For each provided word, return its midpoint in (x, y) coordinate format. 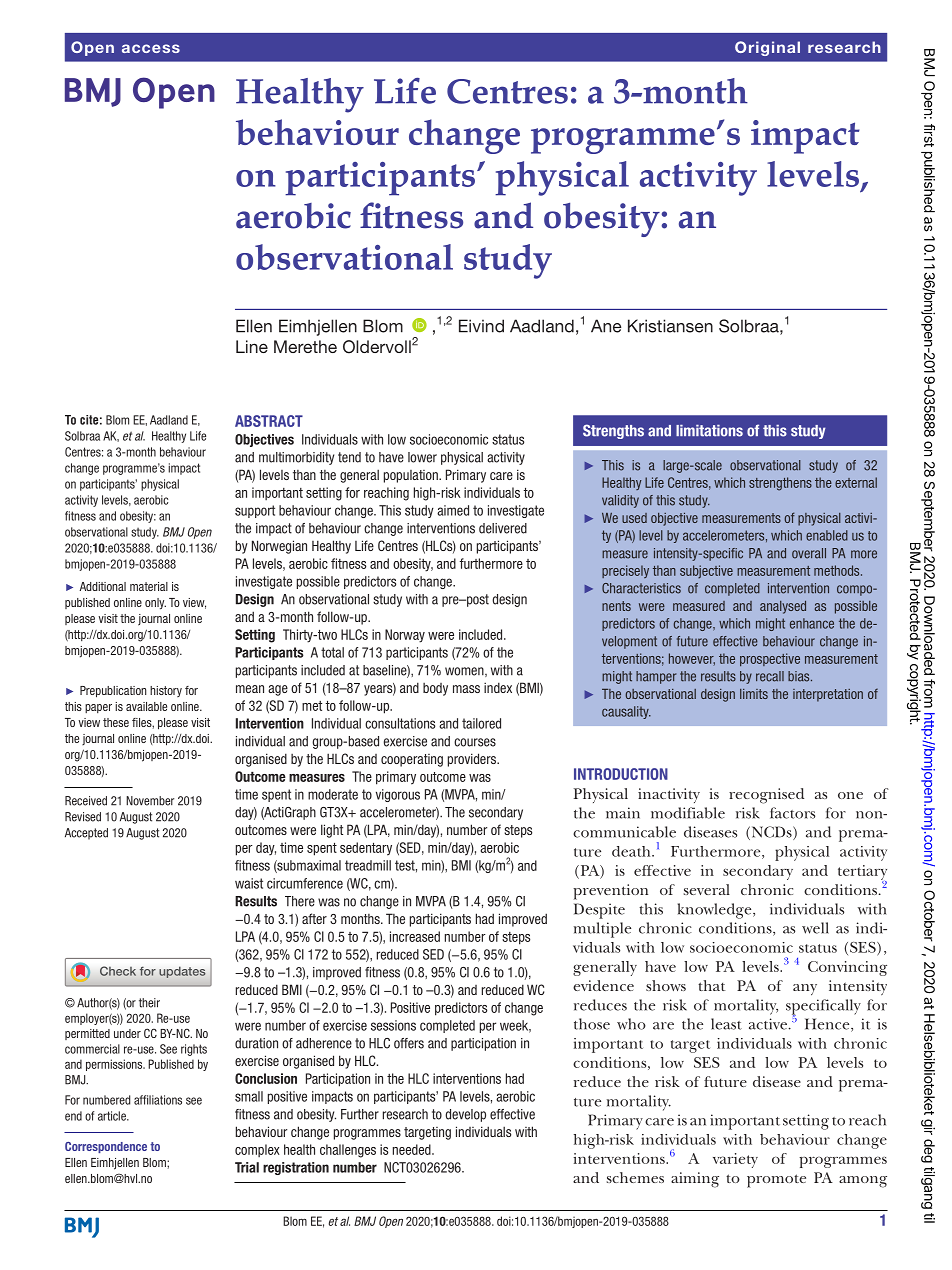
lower (422, 457)
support (255, 511)
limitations (709, 431)
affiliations (158, 1100)
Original (767, 48)
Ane (606, 326)
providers (473, 760)
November (150, 801)
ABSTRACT (269, 421)
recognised (766, 796)
